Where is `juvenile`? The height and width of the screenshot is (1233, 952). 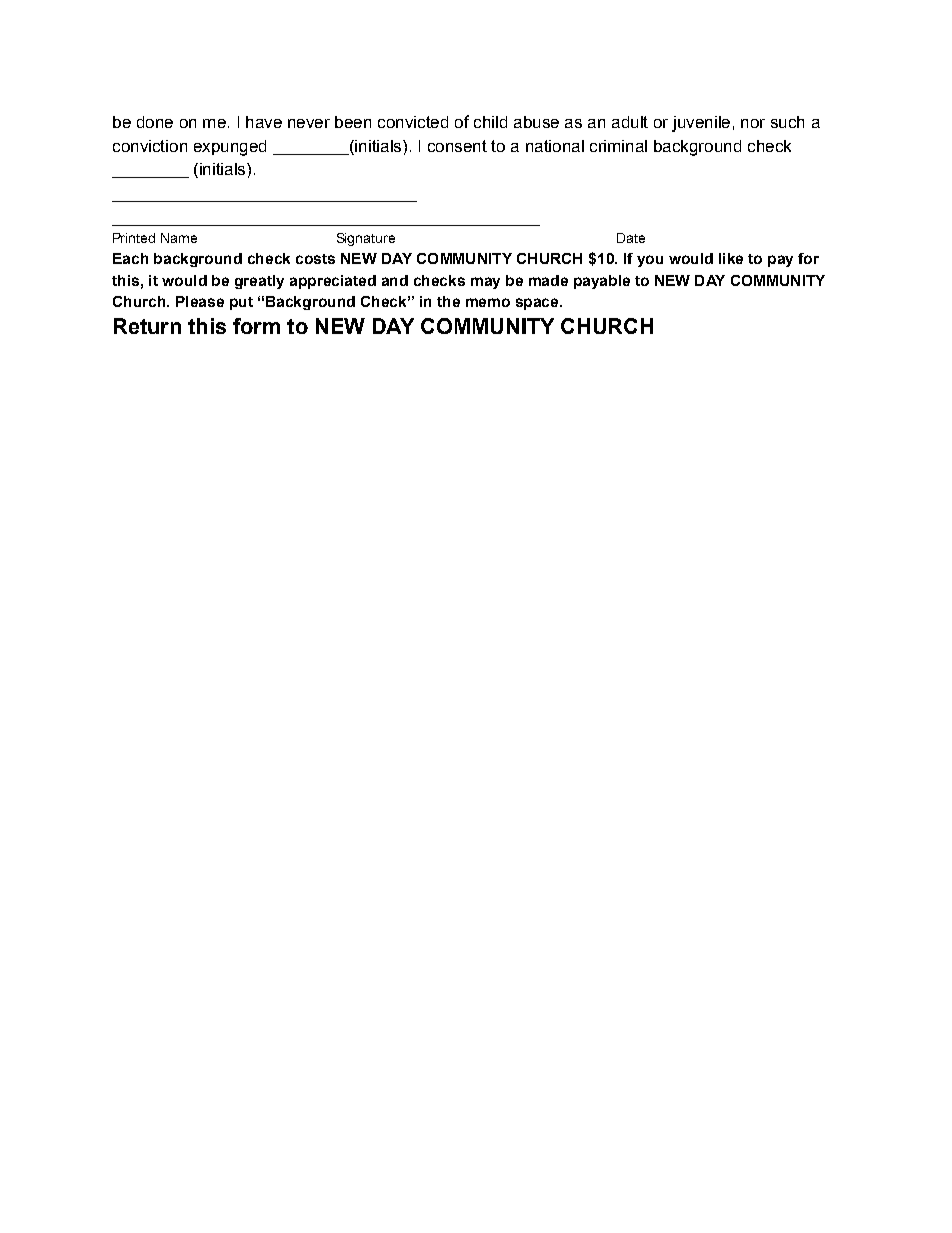
juvenile is located at coordinates (701, 124).
